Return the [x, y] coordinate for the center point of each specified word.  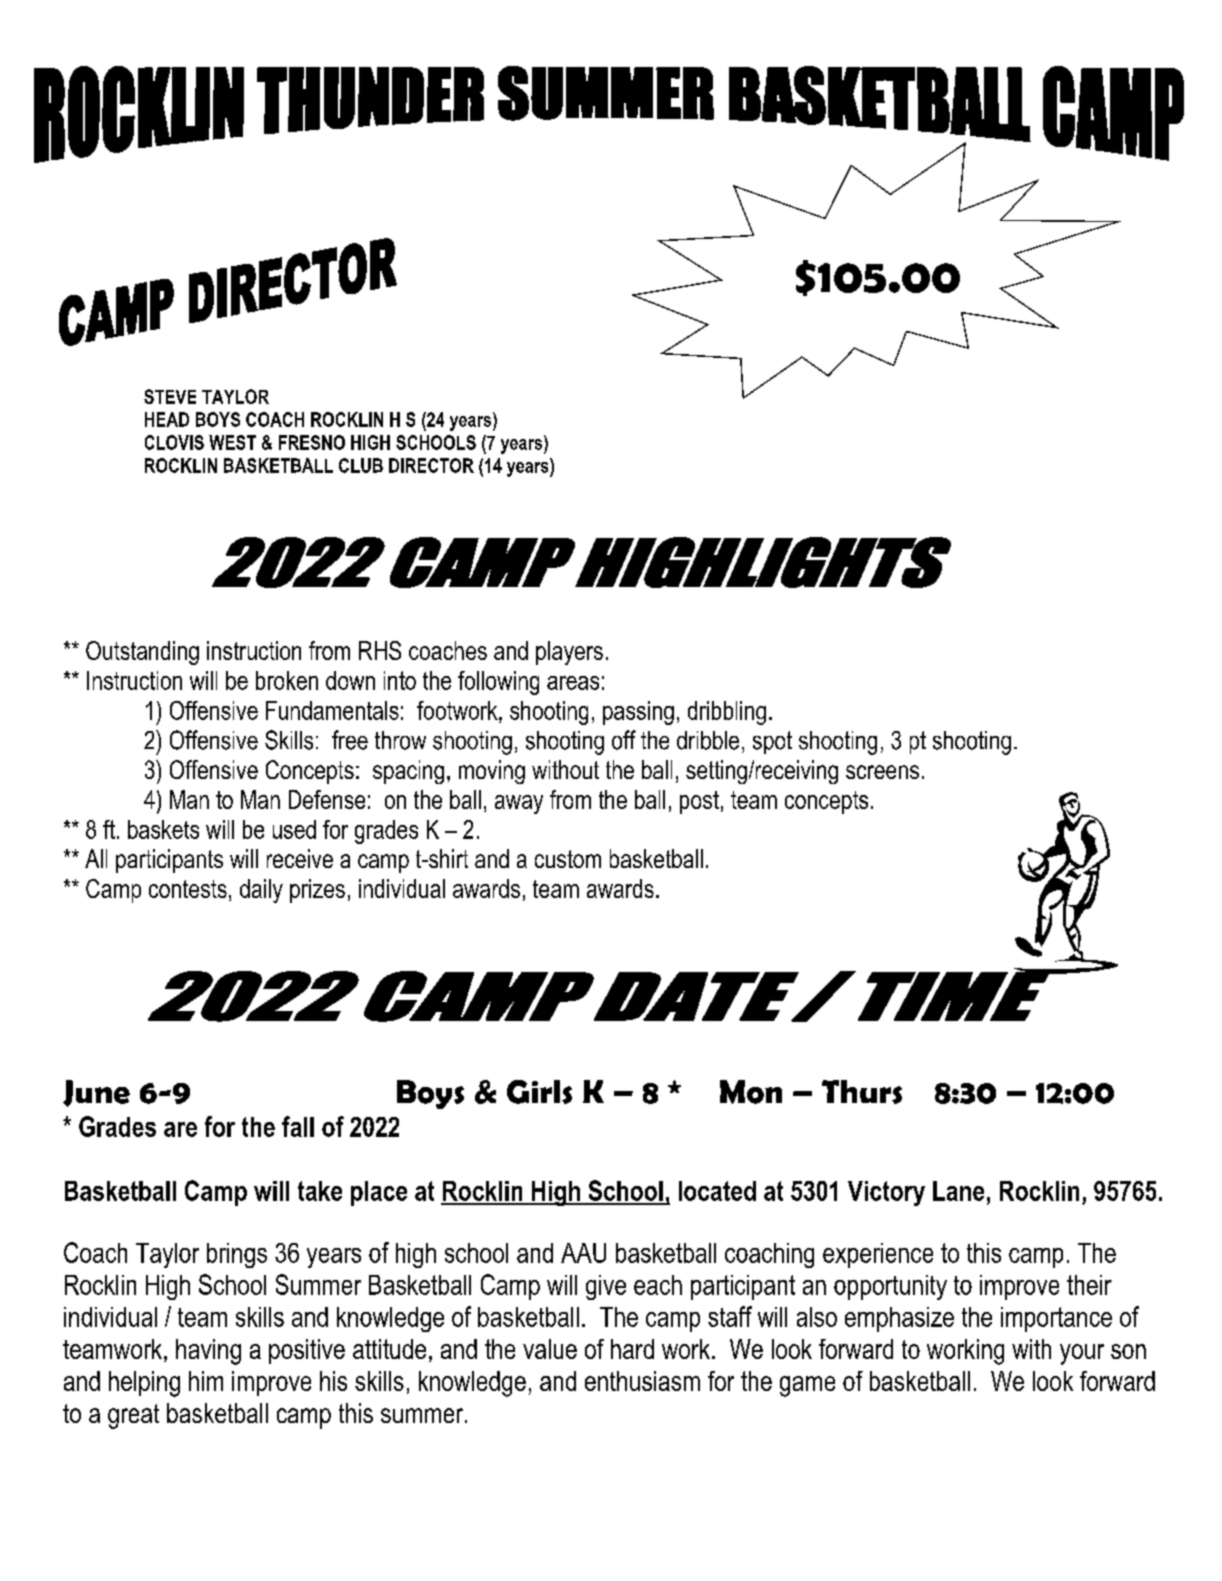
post [699, 802]
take [320, 1191]
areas [573, 683]
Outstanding [142, 653]
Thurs [862, 1092]
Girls [539, 1092]
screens [882, 772]
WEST [232, 442]
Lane [958, 1191]
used [294, 829]
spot [772, 742]
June [96, 1093]
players [569, 653]
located [717, 1191]
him [206, 1381]
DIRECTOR [431, 465]
